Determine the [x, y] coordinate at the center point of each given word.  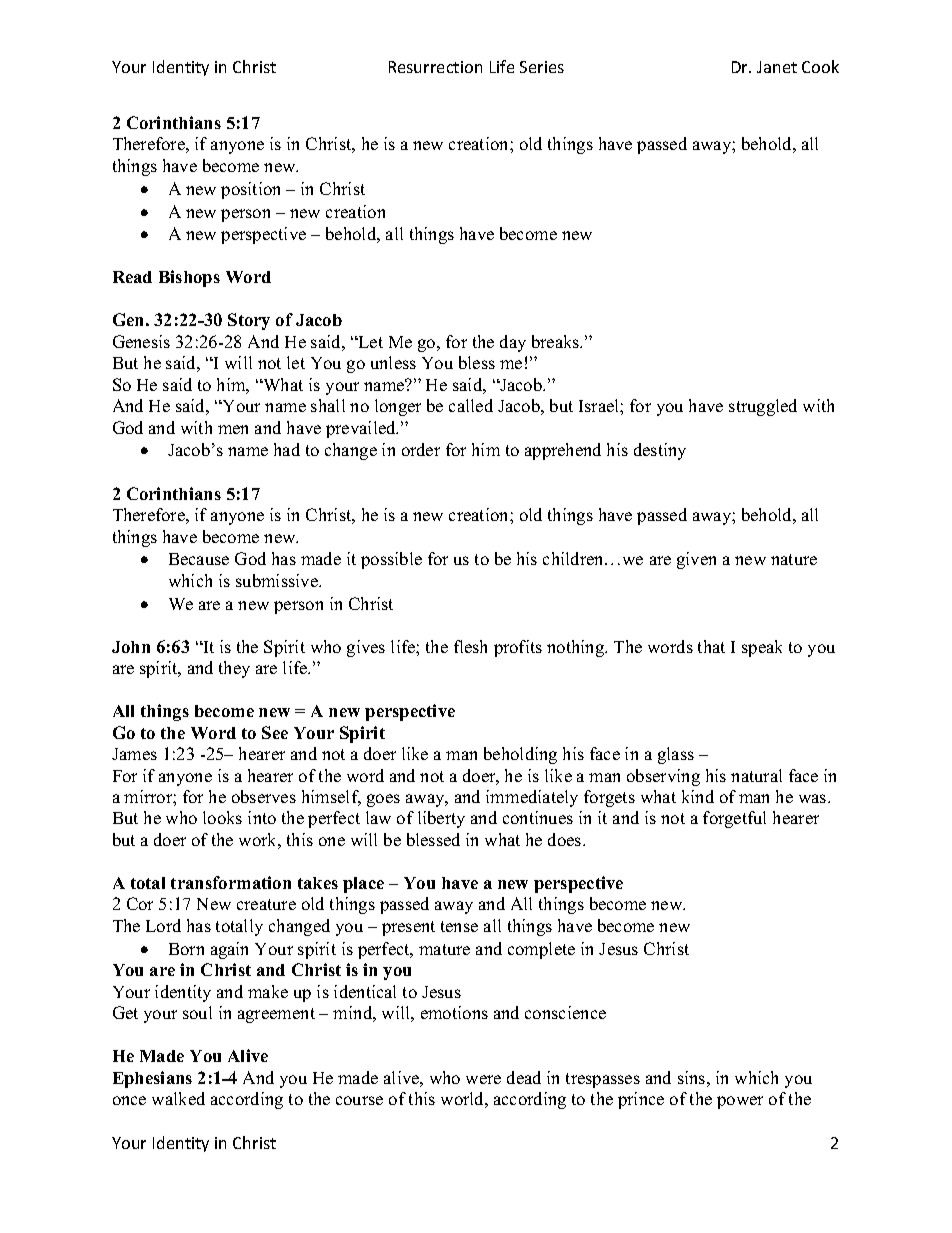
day [513, 343]
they [234, 669]
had [287, 449]
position [250, 190]
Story [249, 321]
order [421, 449]
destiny [660, 451]
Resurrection [435, 67]
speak [762, 648]
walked [178, 1098]
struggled [763, 407]
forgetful [734, 819]
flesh [470, 646]
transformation [231, 882]
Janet [777, 67]
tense [459, 926]
